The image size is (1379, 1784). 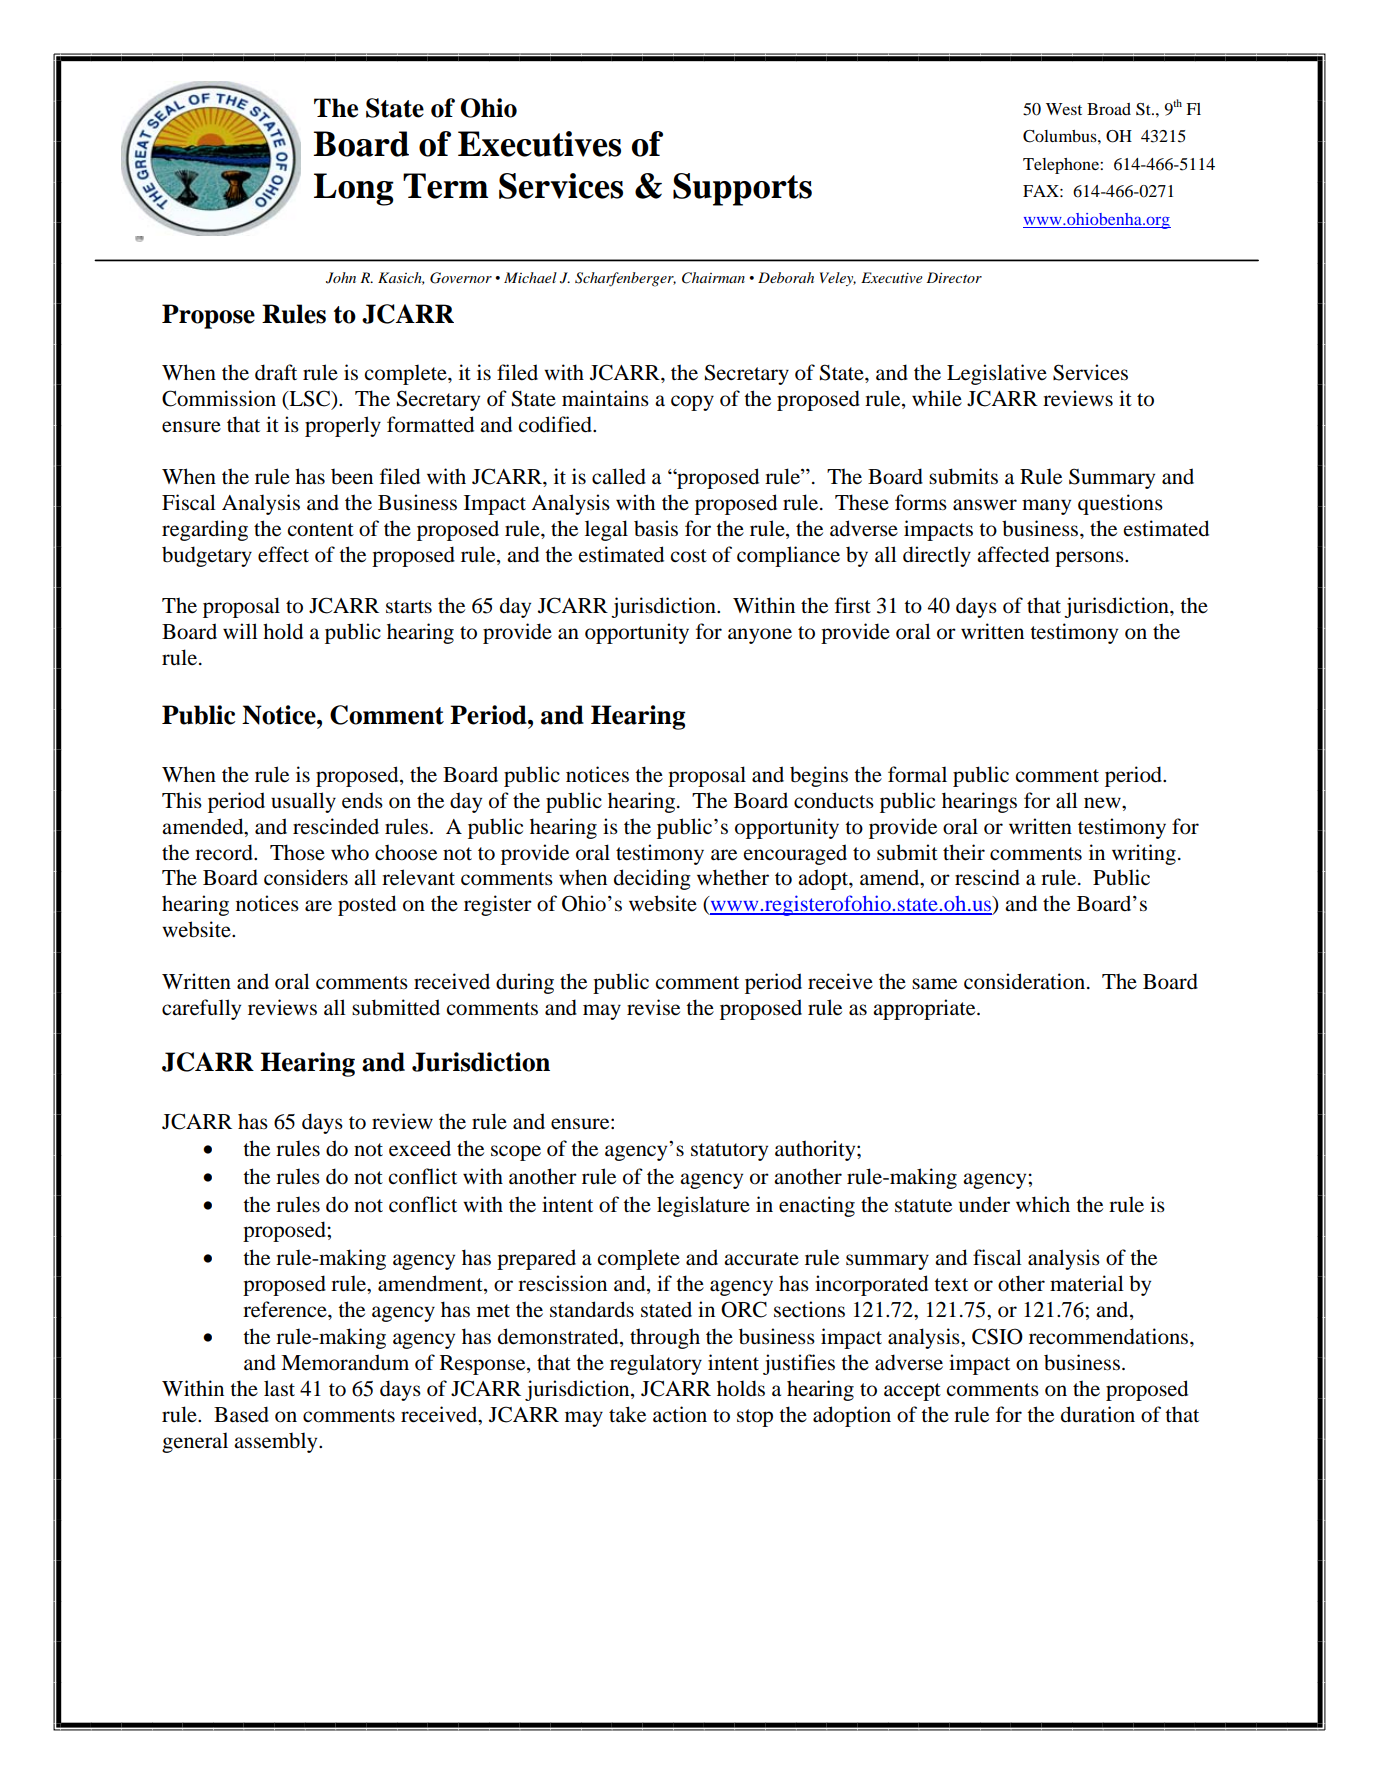 What do you see at coordinates (310, 399) in the screenshot?
I see `LSC` at bounding box center [310, 399].
